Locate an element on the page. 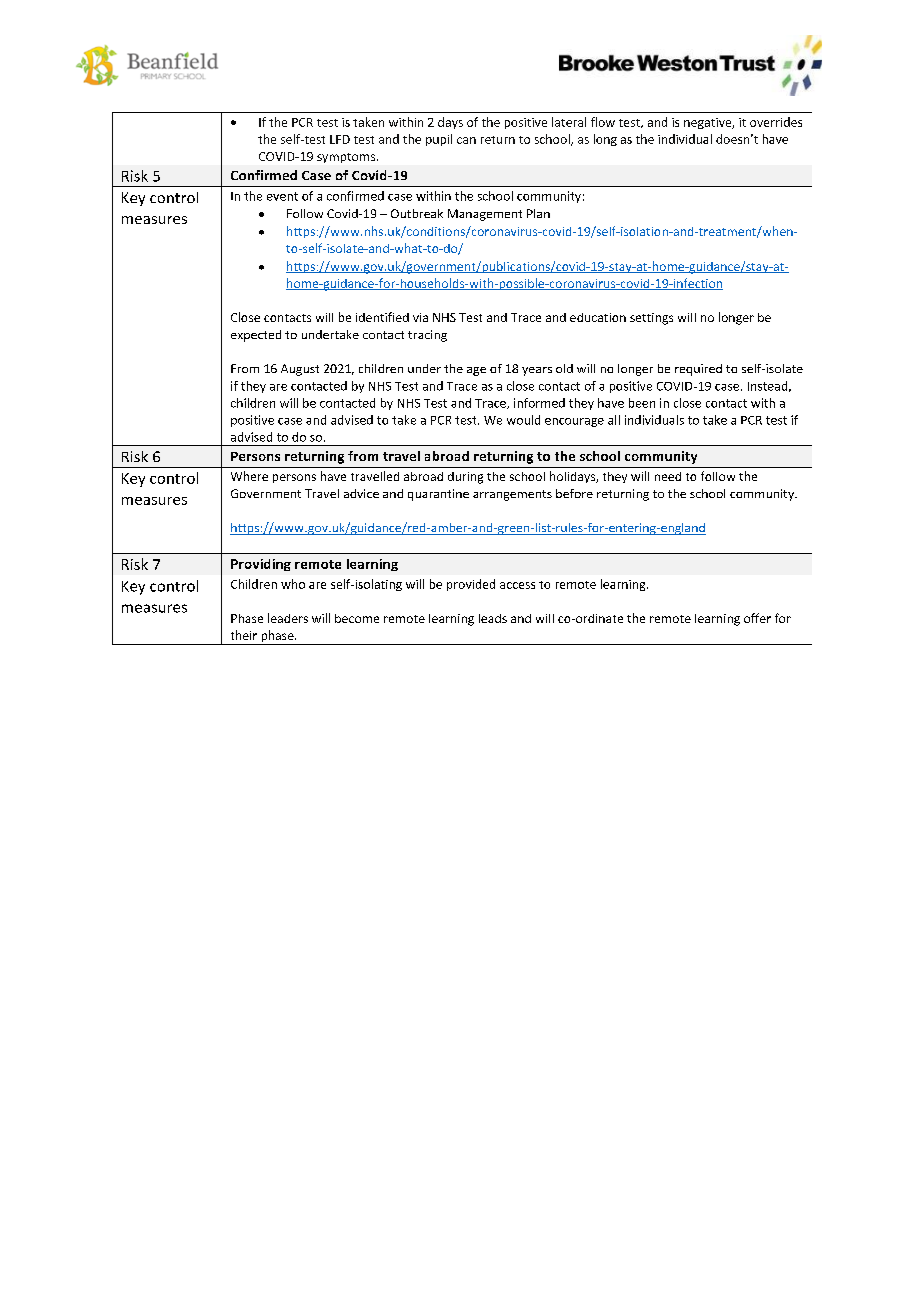 Image resolution: width=924 pixels, height=1308 pixels. required is located at coordinates (698, 370).
